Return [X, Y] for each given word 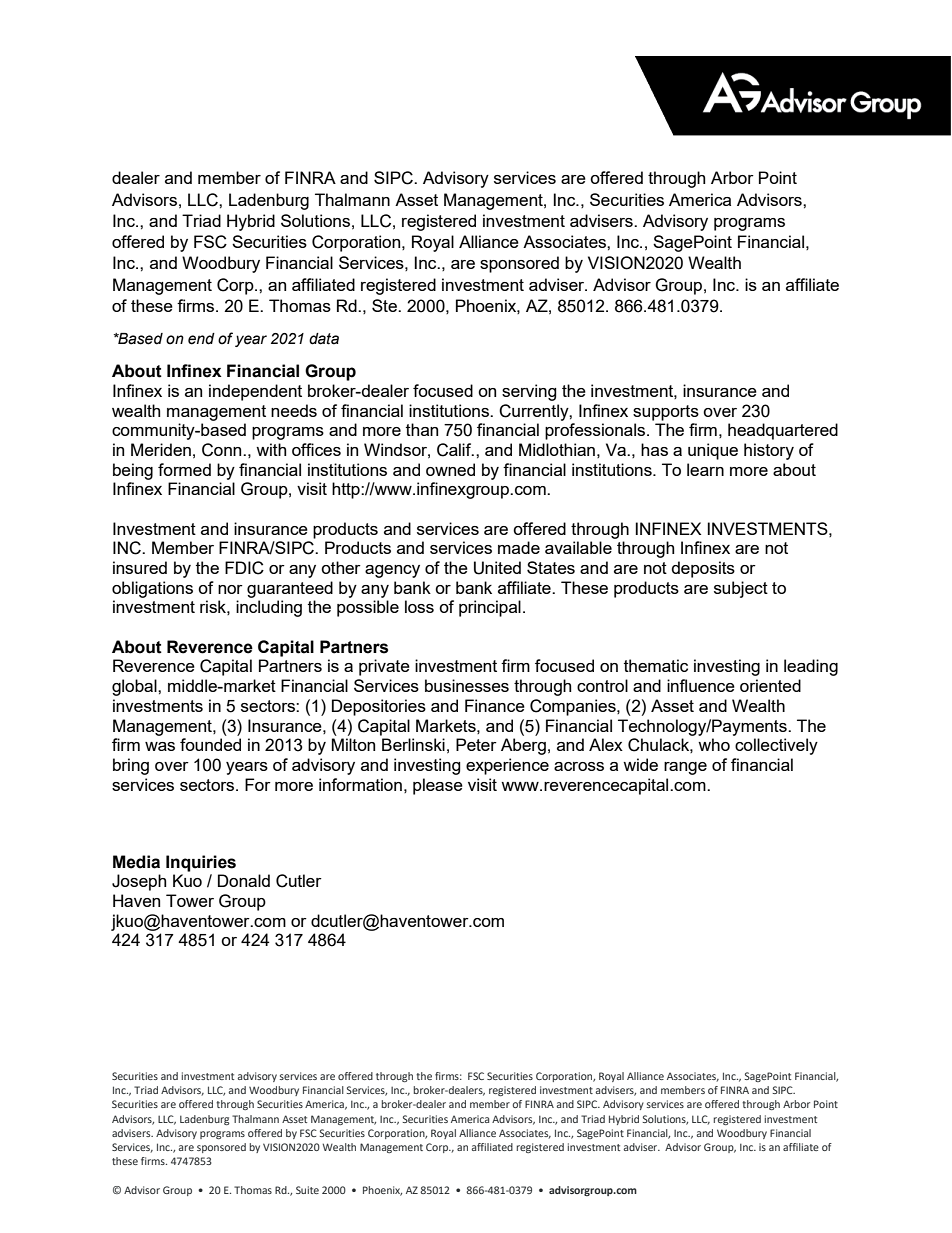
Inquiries [201, 863]
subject [741, 589]
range [685, 768]
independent [255, 392]
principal [490, 608]
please [438, 786]
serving [529, 392]
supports [666, 413]
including [269, 608]
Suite [307, 1190]
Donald [244, 880]
